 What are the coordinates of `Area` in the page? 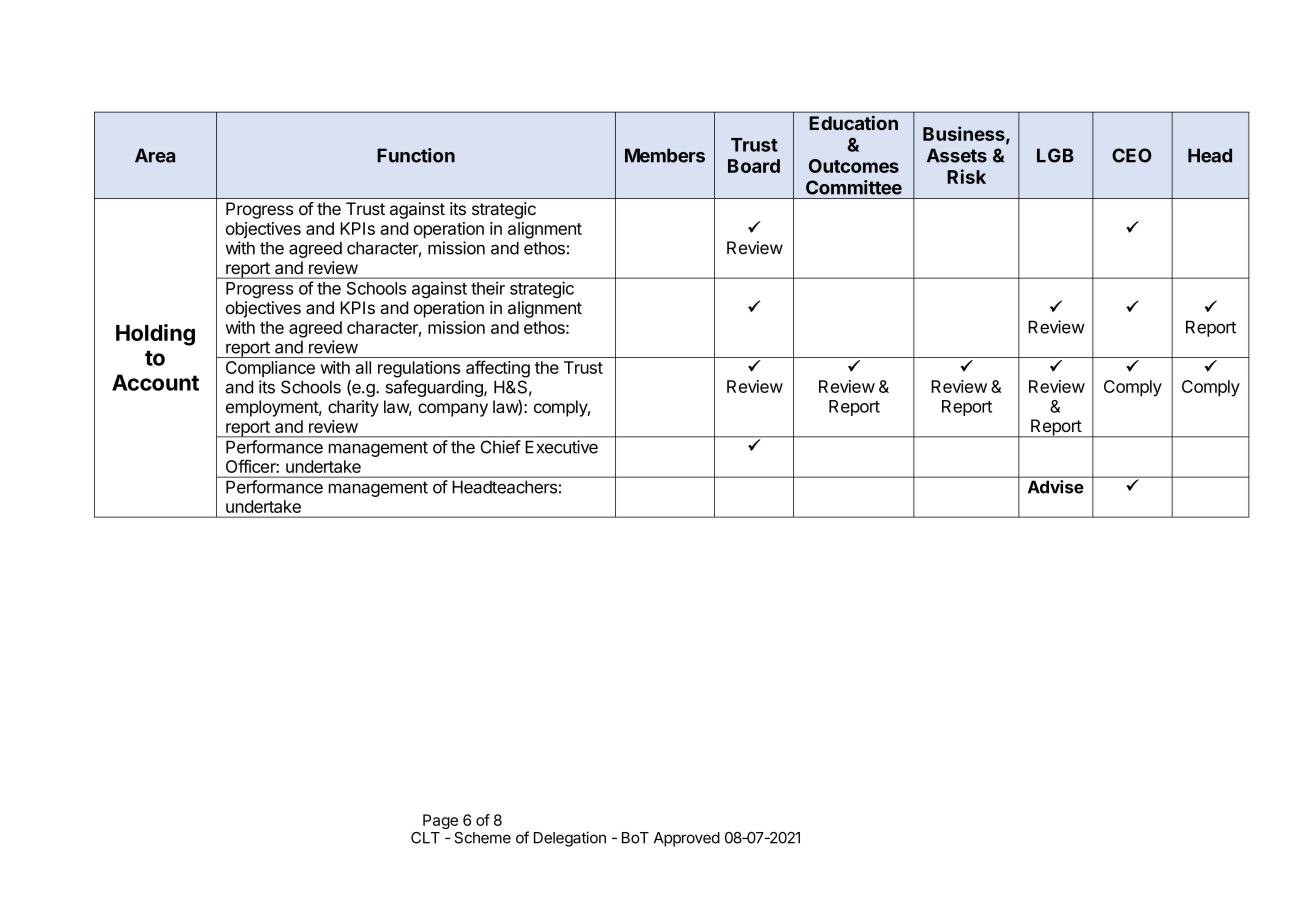 It's located at (155, 155).
